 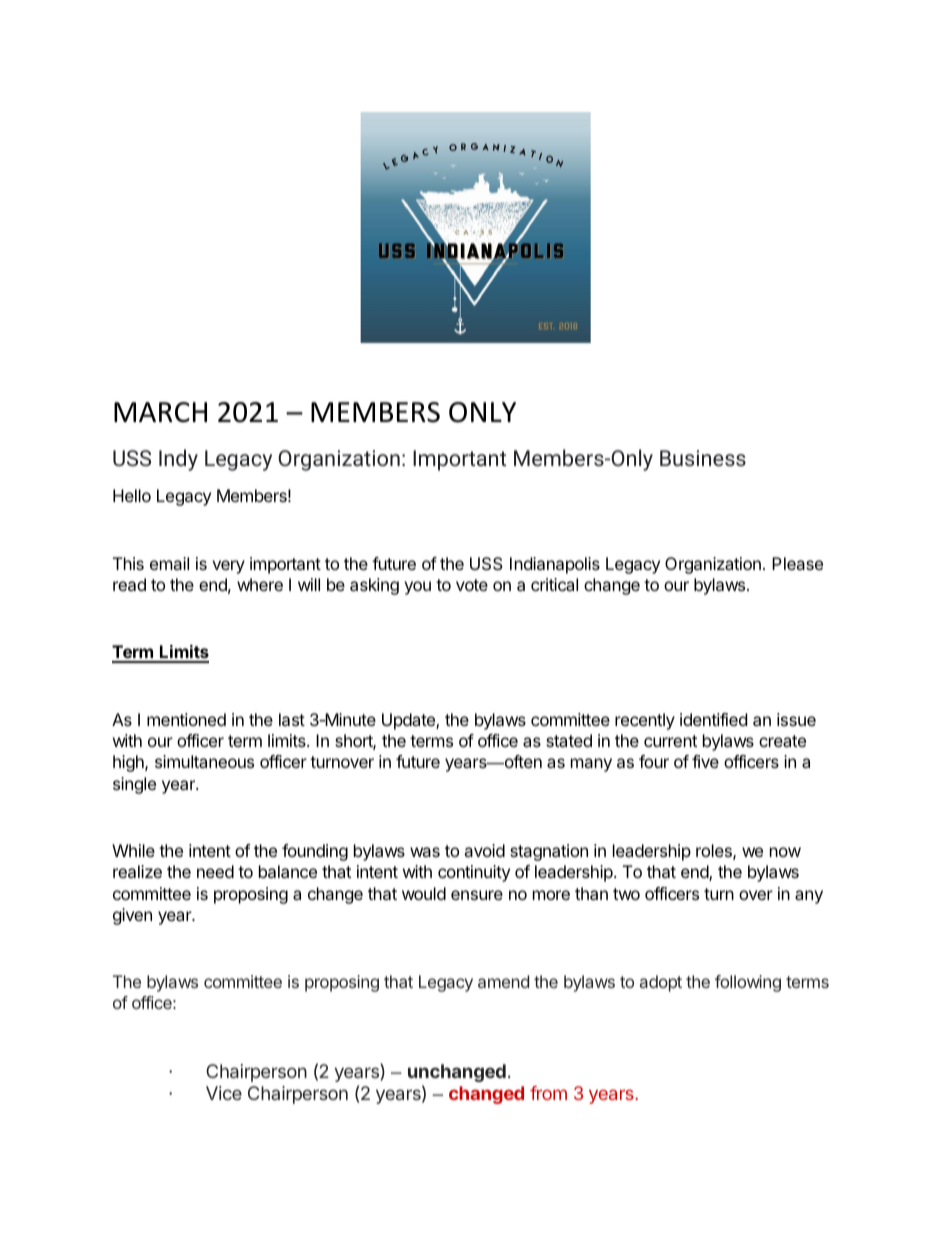 I want to click on from, so click(x=548, y=1093).
